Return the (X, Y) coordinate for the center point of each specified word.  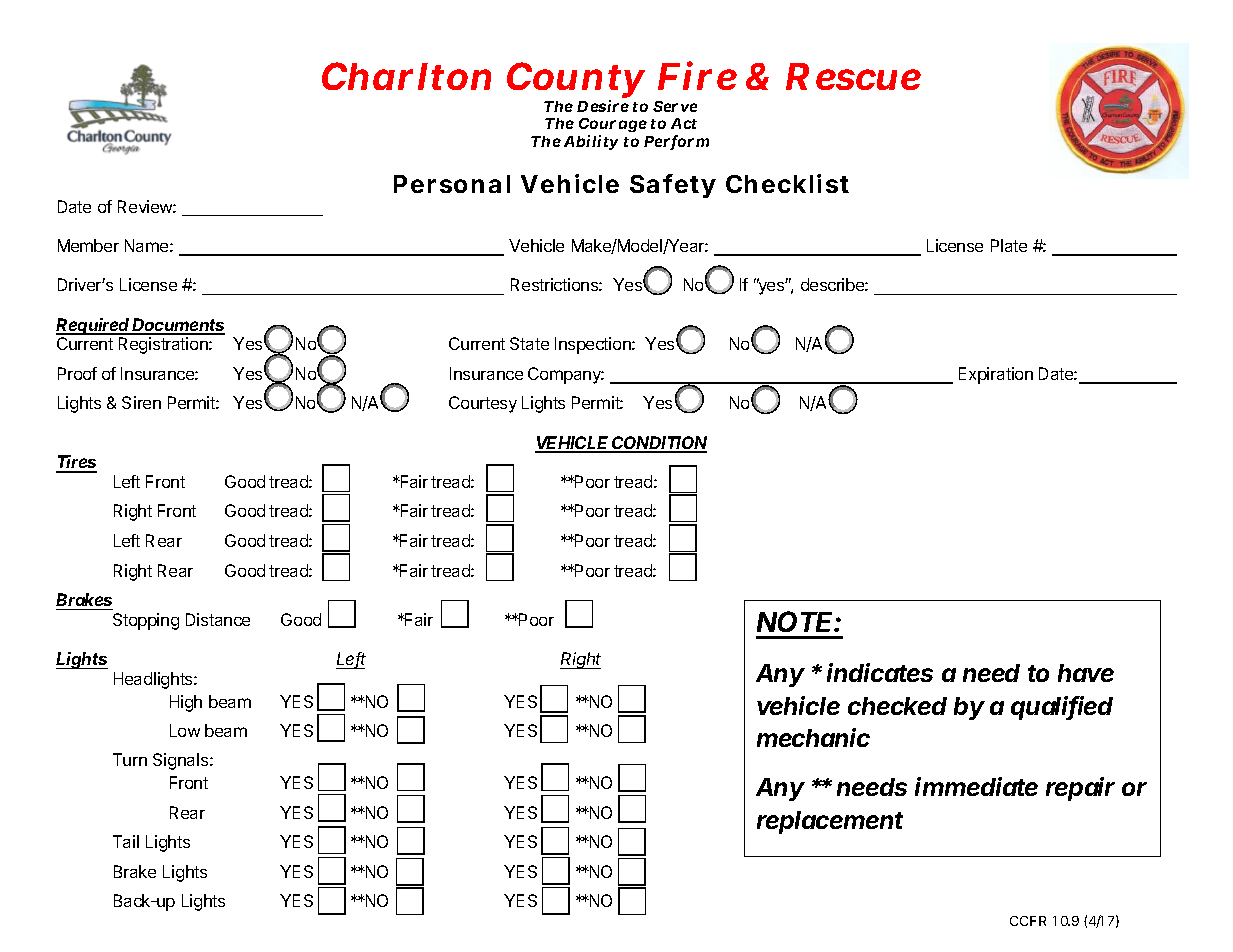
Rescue (853, 76)
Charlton (406, 76)
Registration (164, 345)
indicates (880, 672)
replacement (830, 822)
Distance (218, 619)
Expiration (996, 375)
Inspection (594, 345)
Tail (126, 841)
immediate (976, 786)
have (1086, 673)
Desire (603, 106)
